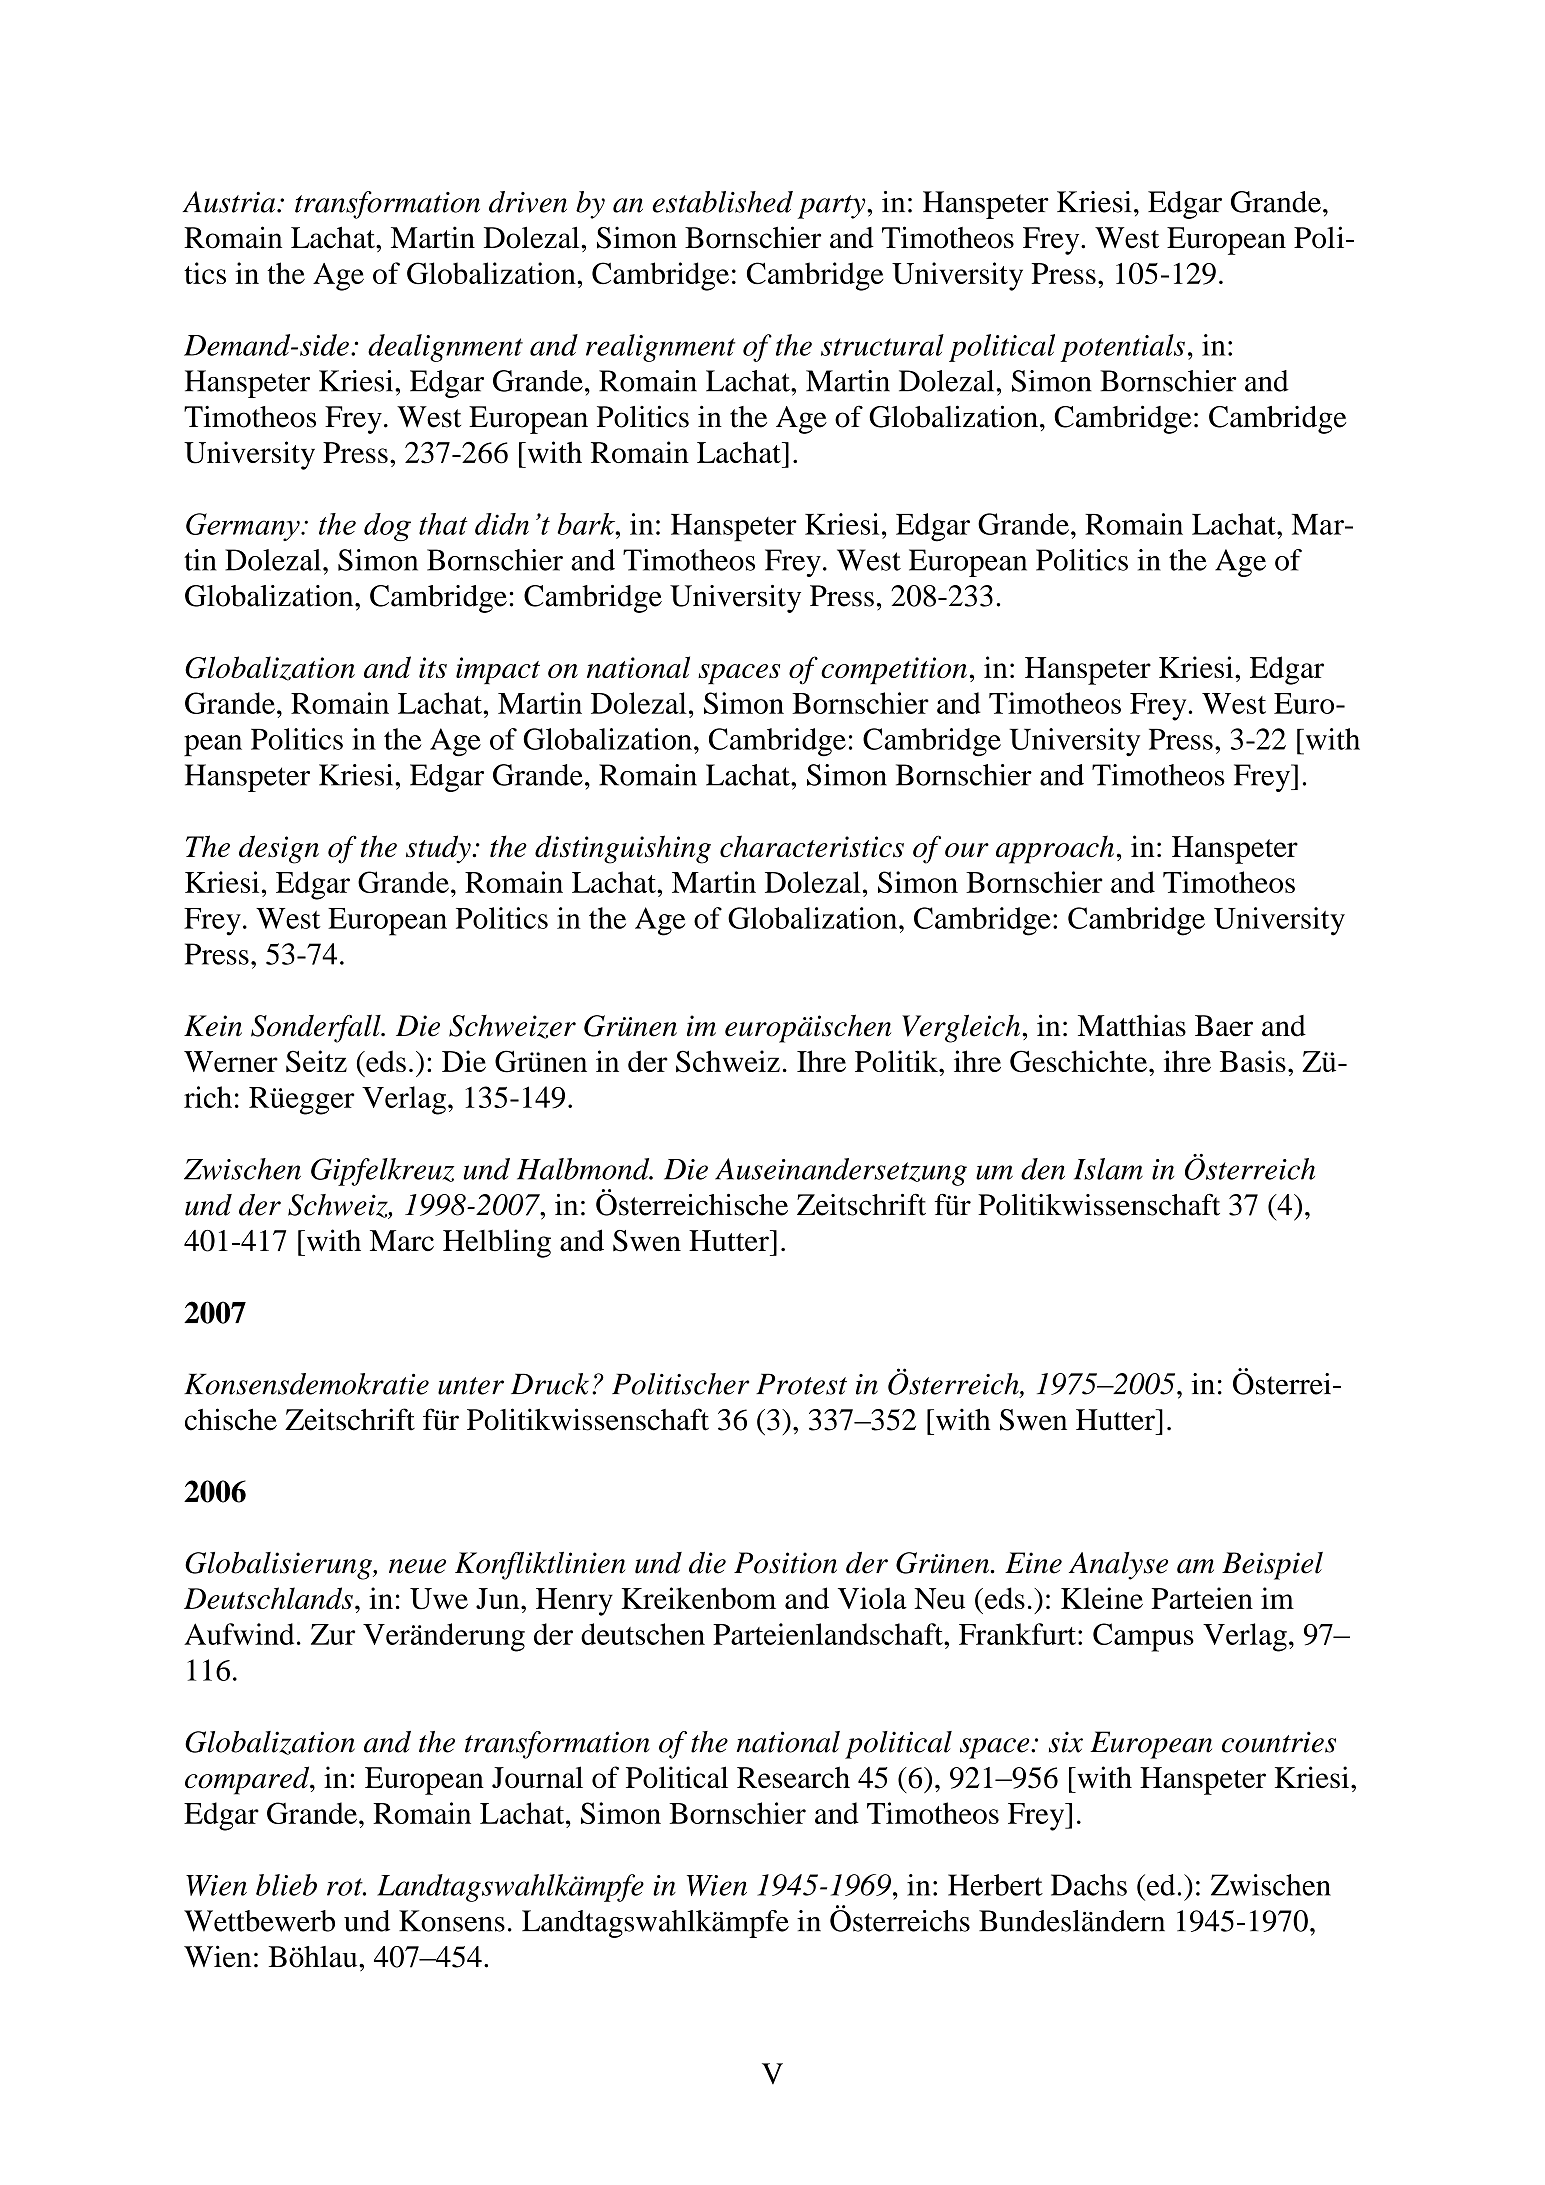 The image size is (1545, 2185). What do you see at coordinates (1122, 348) in the page?
I see `potentials` at bounding box center [1122, 348].
